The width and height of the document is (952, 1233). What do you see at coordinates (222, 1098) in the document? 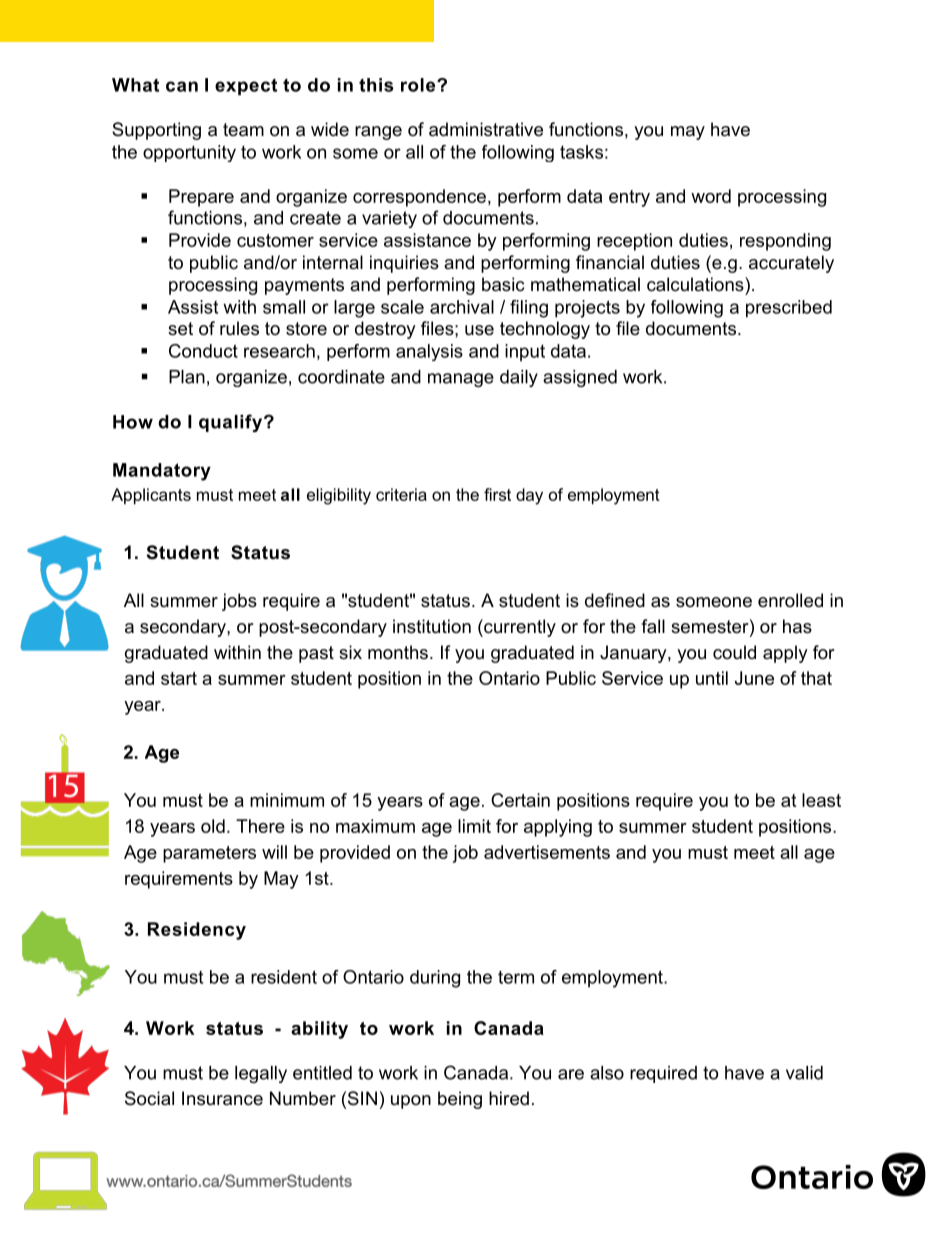
I see `Insurance` at bounding box center [222, 1098].
